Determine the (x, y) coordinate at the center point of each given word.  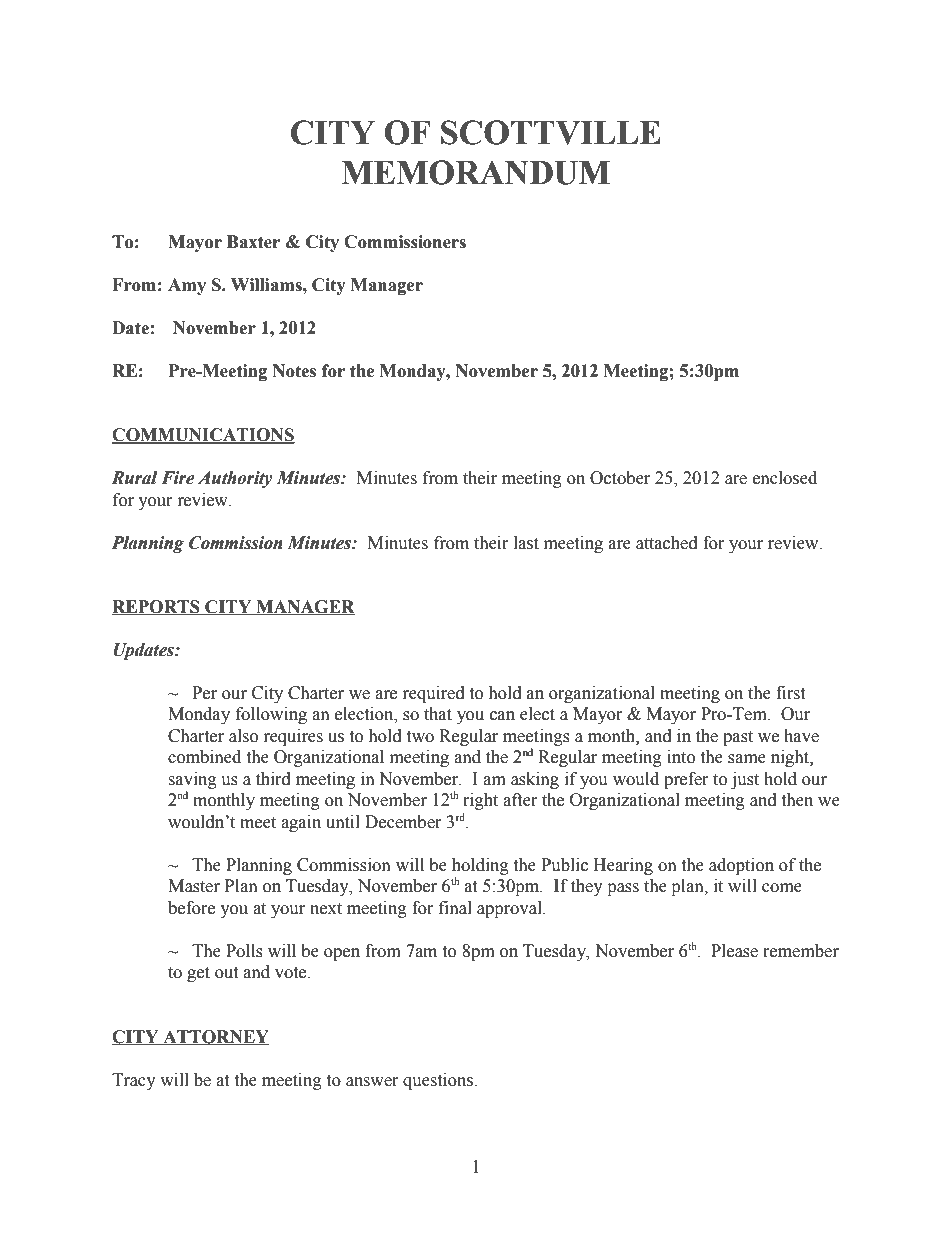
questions (439, 1081)
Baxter (253, 242)
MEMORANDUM (475, 172)
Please (734, 951)
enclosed (785, 478)
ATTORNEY (215, 1037)
